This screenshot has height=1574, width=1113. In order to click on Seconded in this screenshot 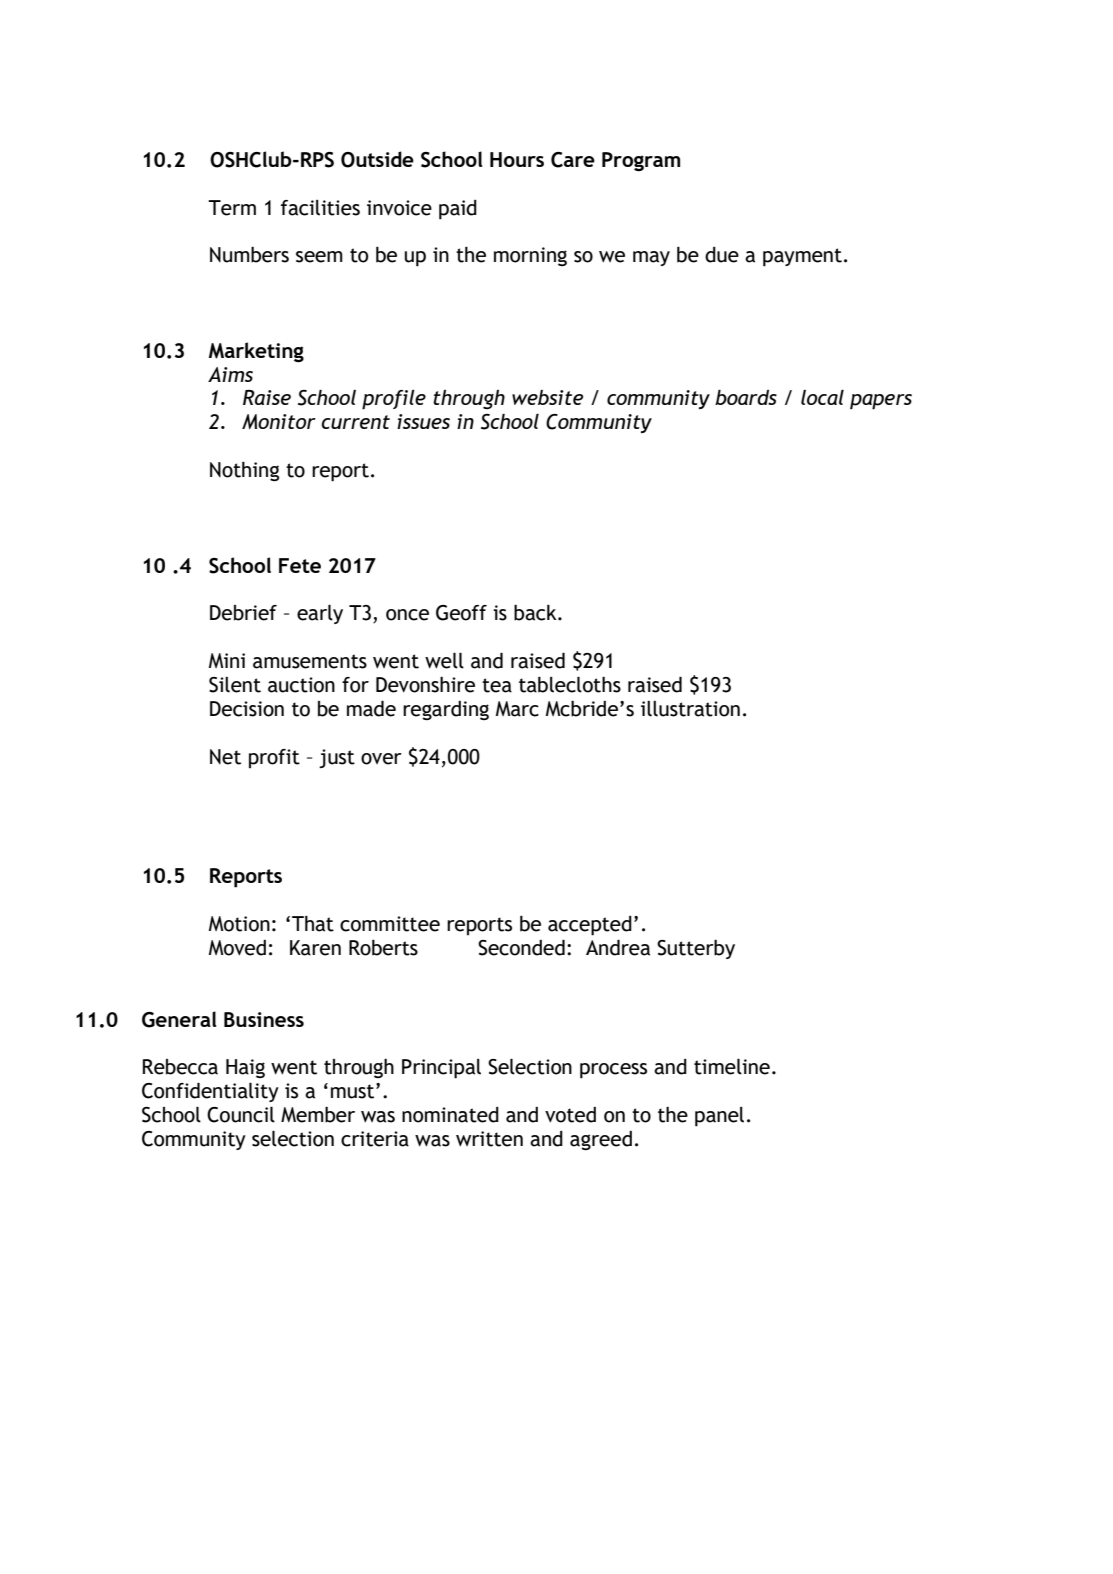, I will do `click(521, 948)`.
